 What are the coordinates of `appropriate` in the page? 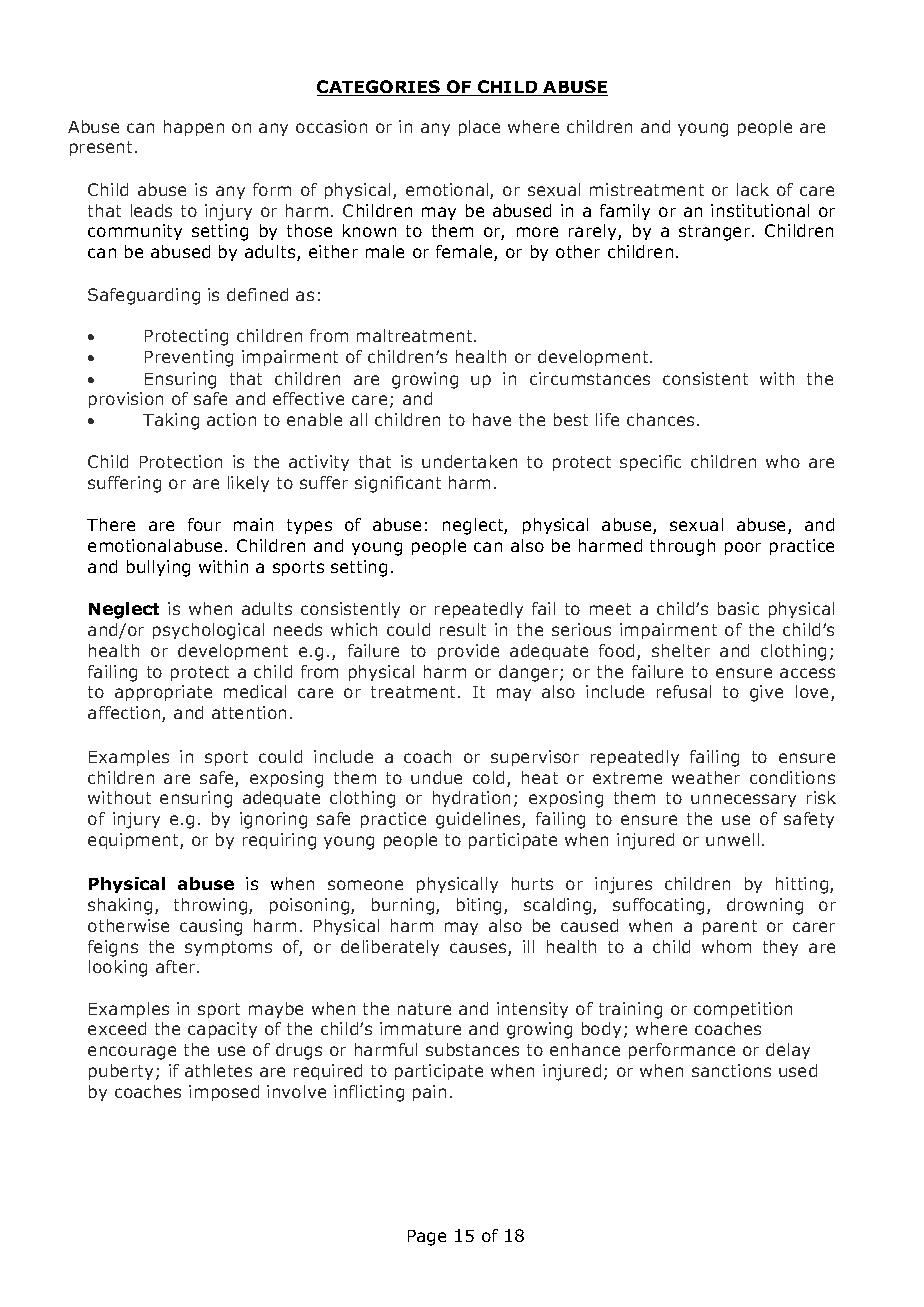 It's located at (163, 693).
